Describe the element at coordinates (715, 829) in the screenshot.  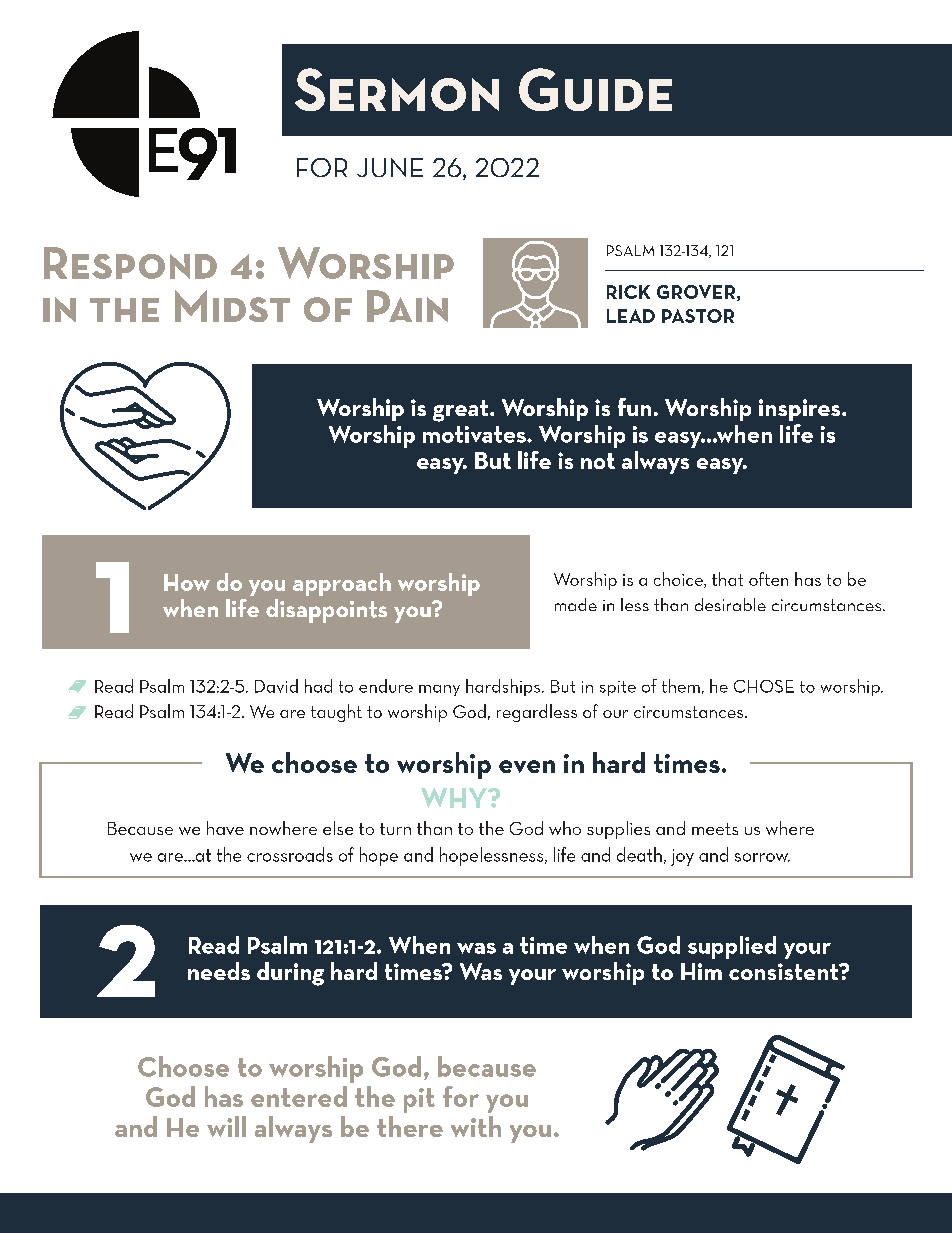
I see `meets` at that location.
